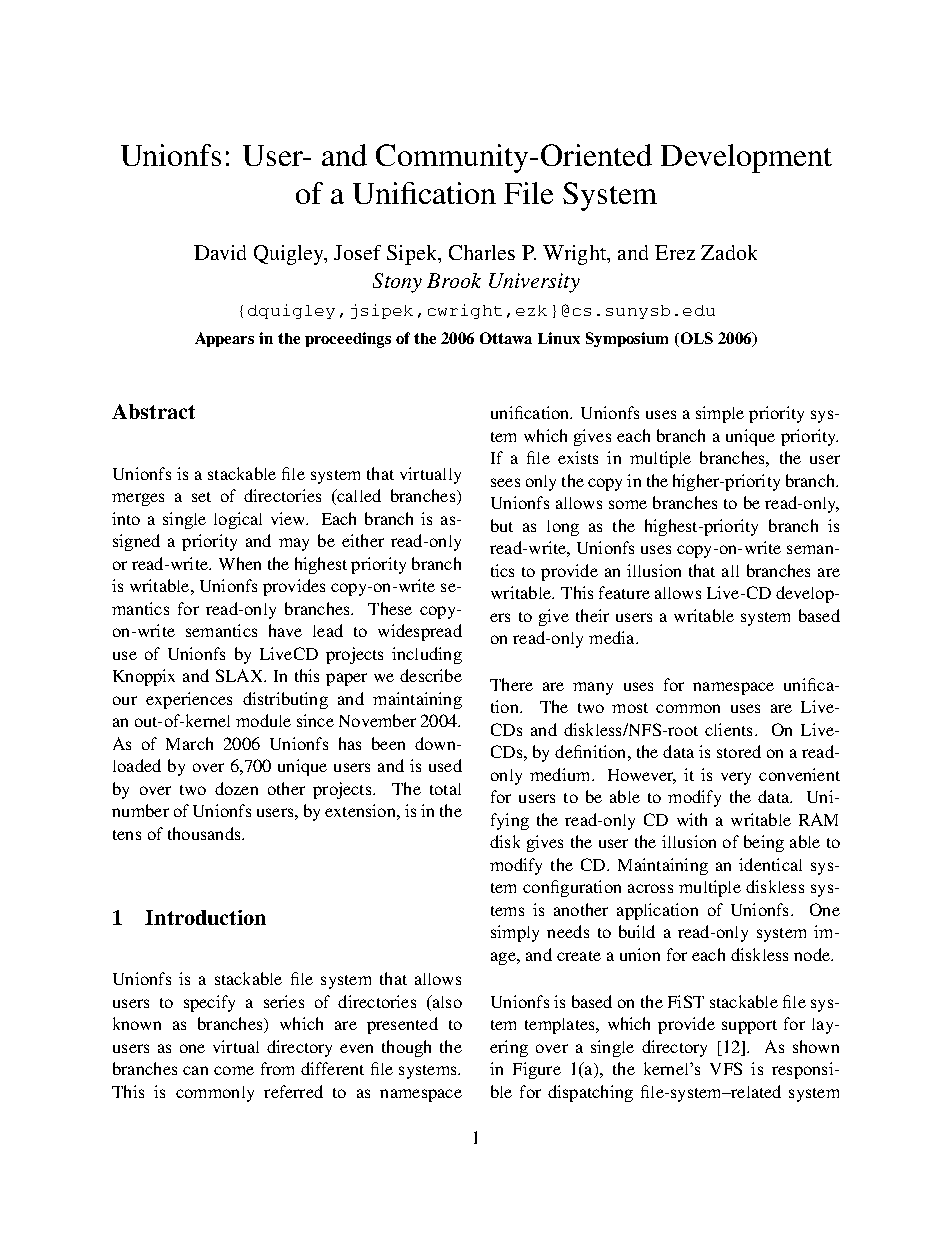 The height and width of the image is (1233, 952). I want to click on experiences, so click(189, 700).
